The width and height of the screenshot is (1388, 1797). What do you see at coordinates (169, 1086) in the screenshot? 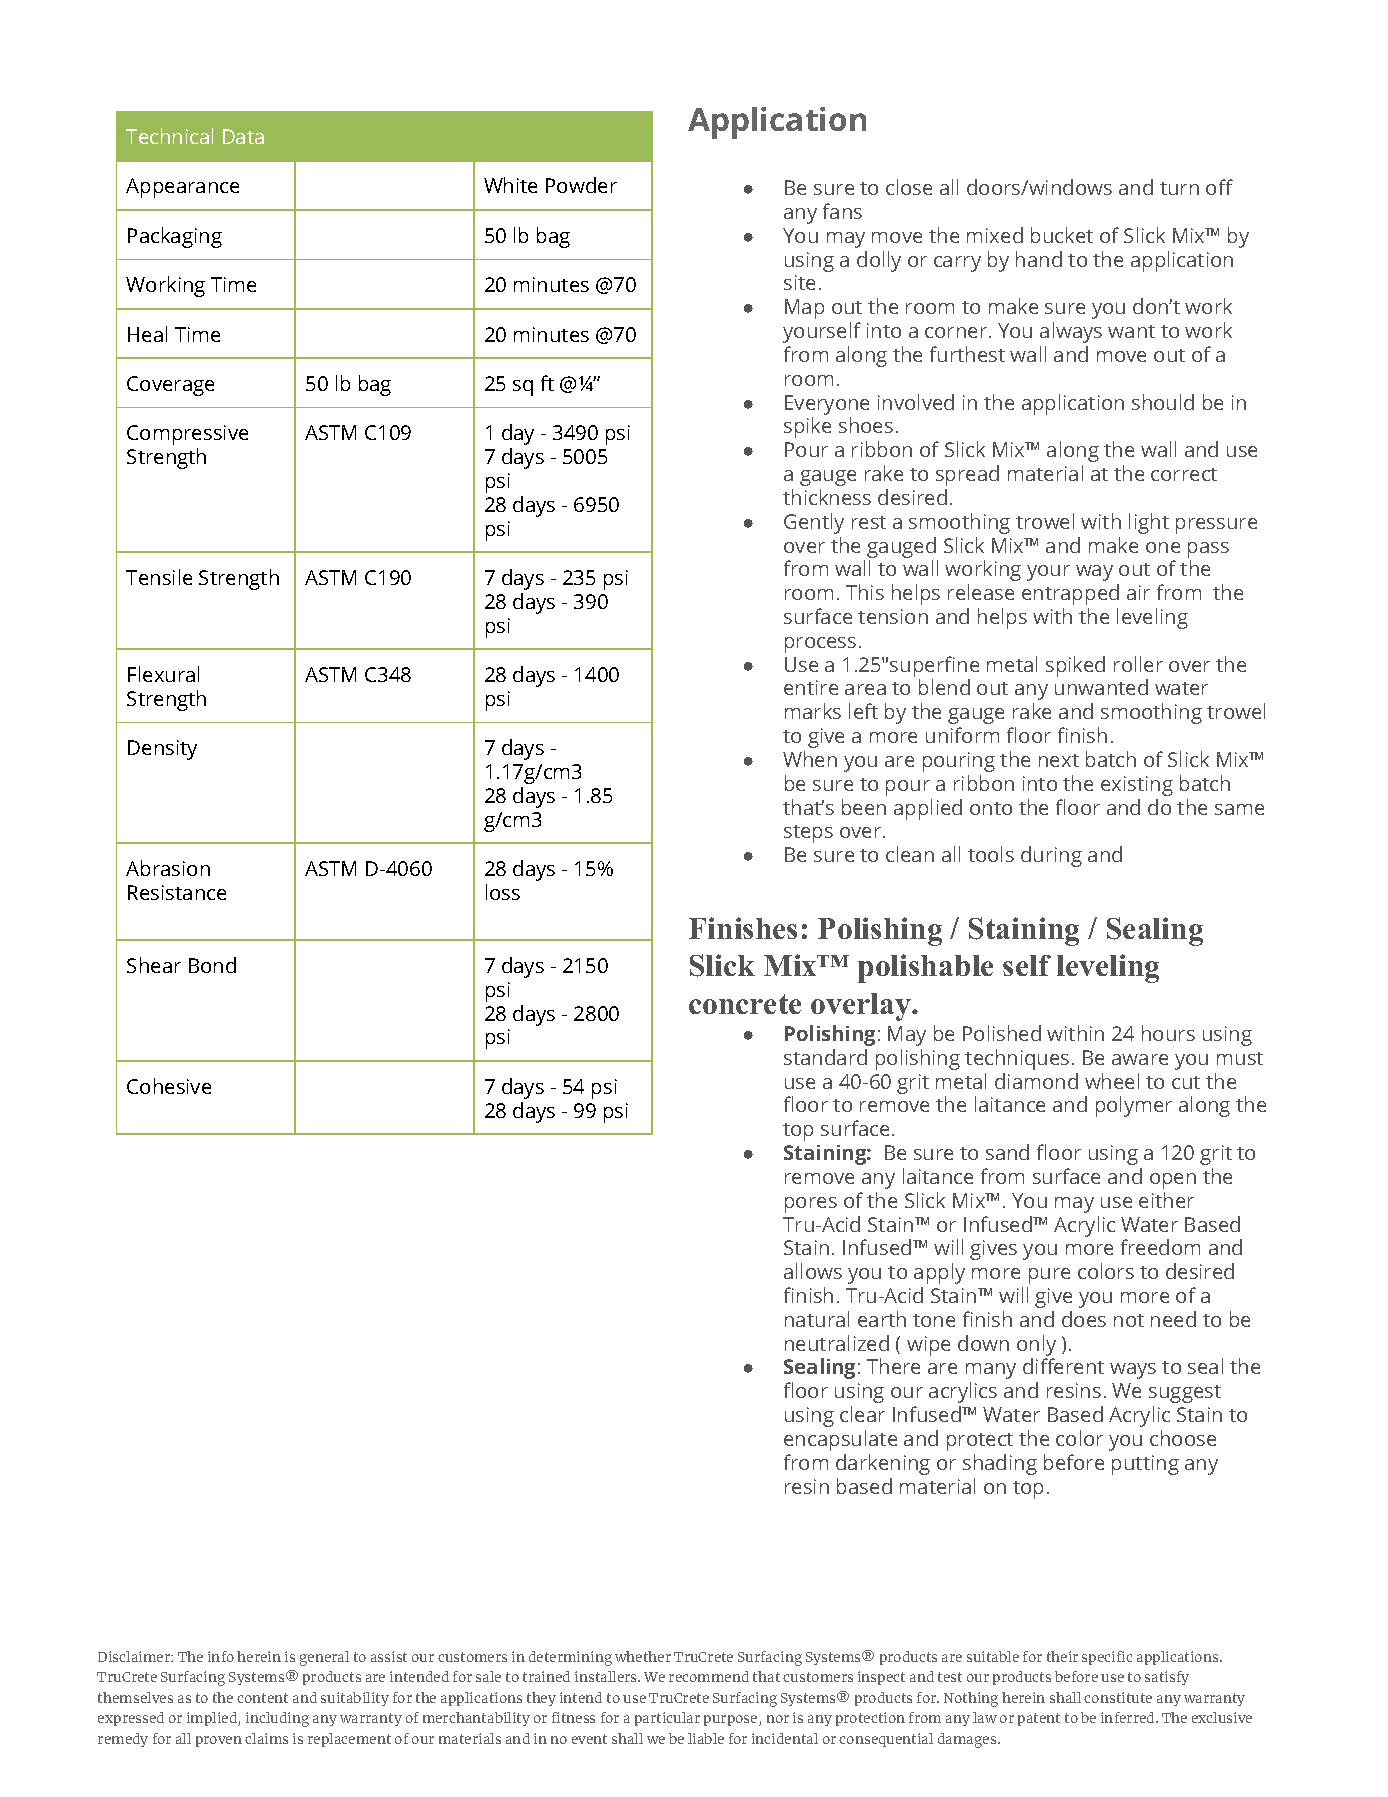
I see `Cohesive` at bounding box center [169, 1086].
